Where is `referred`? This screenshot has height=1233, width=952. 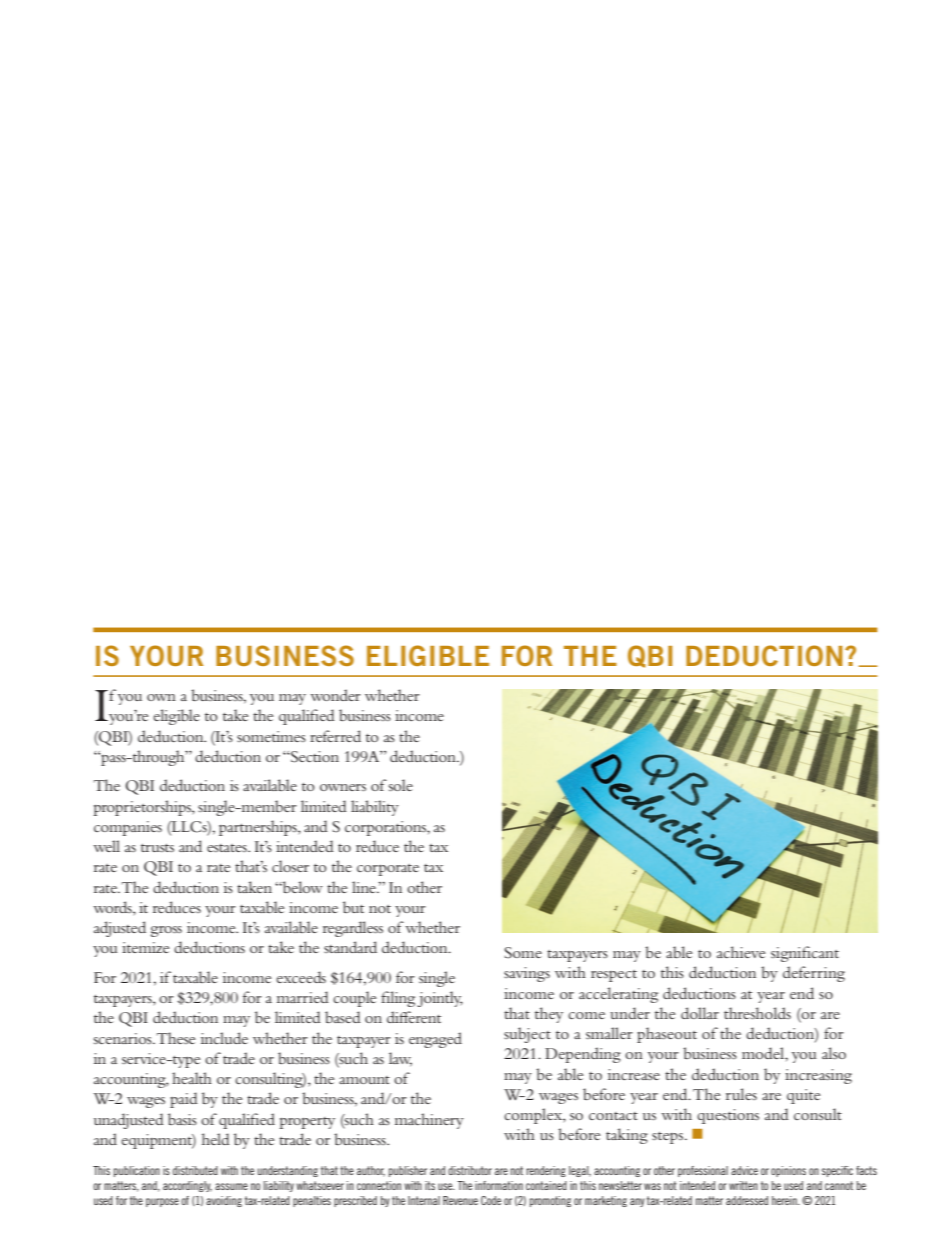 referred is located at coordinates (335, 736).
